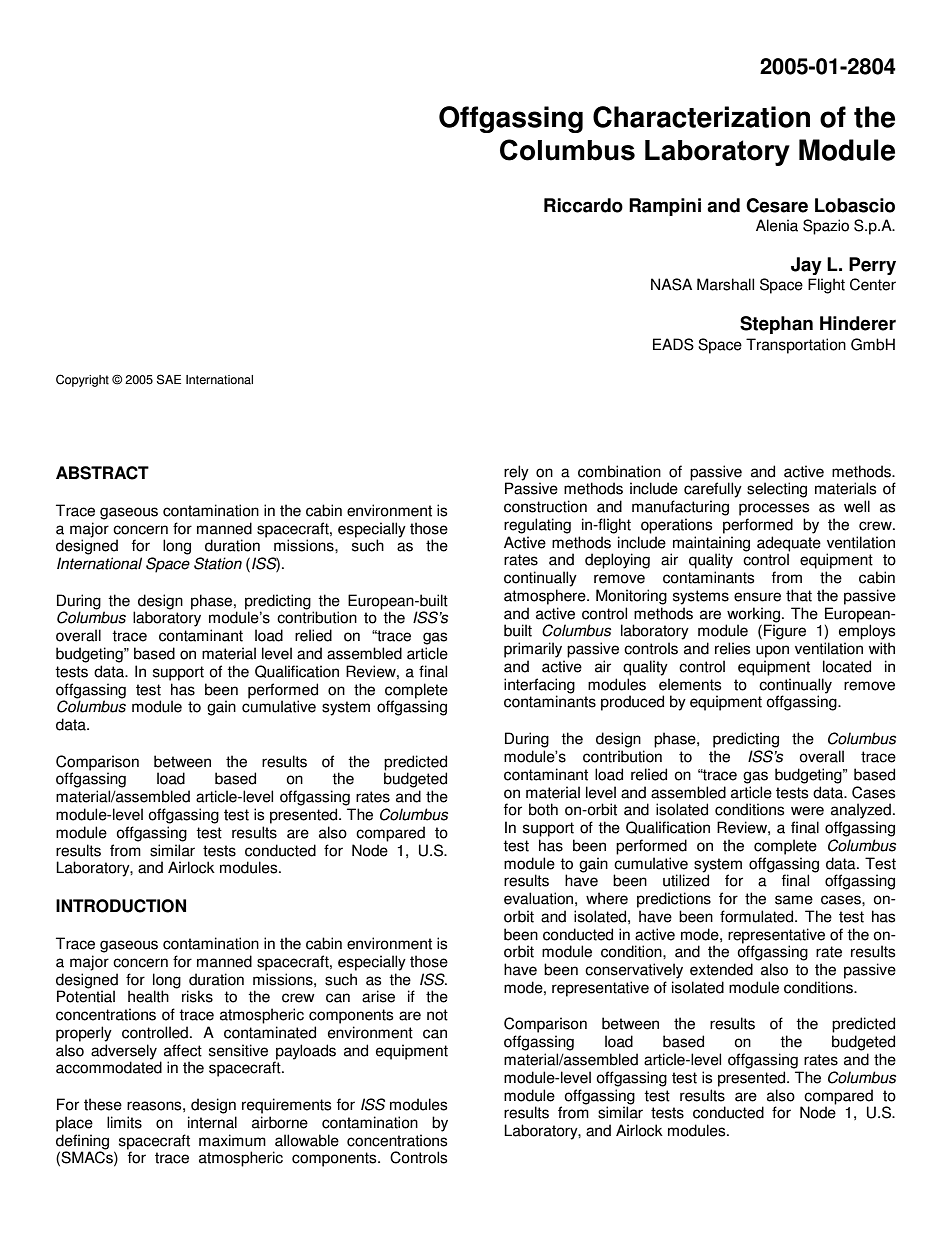 The width and height of the screenshot is (952, 1233). I want to click on both, so click(543, 809).
